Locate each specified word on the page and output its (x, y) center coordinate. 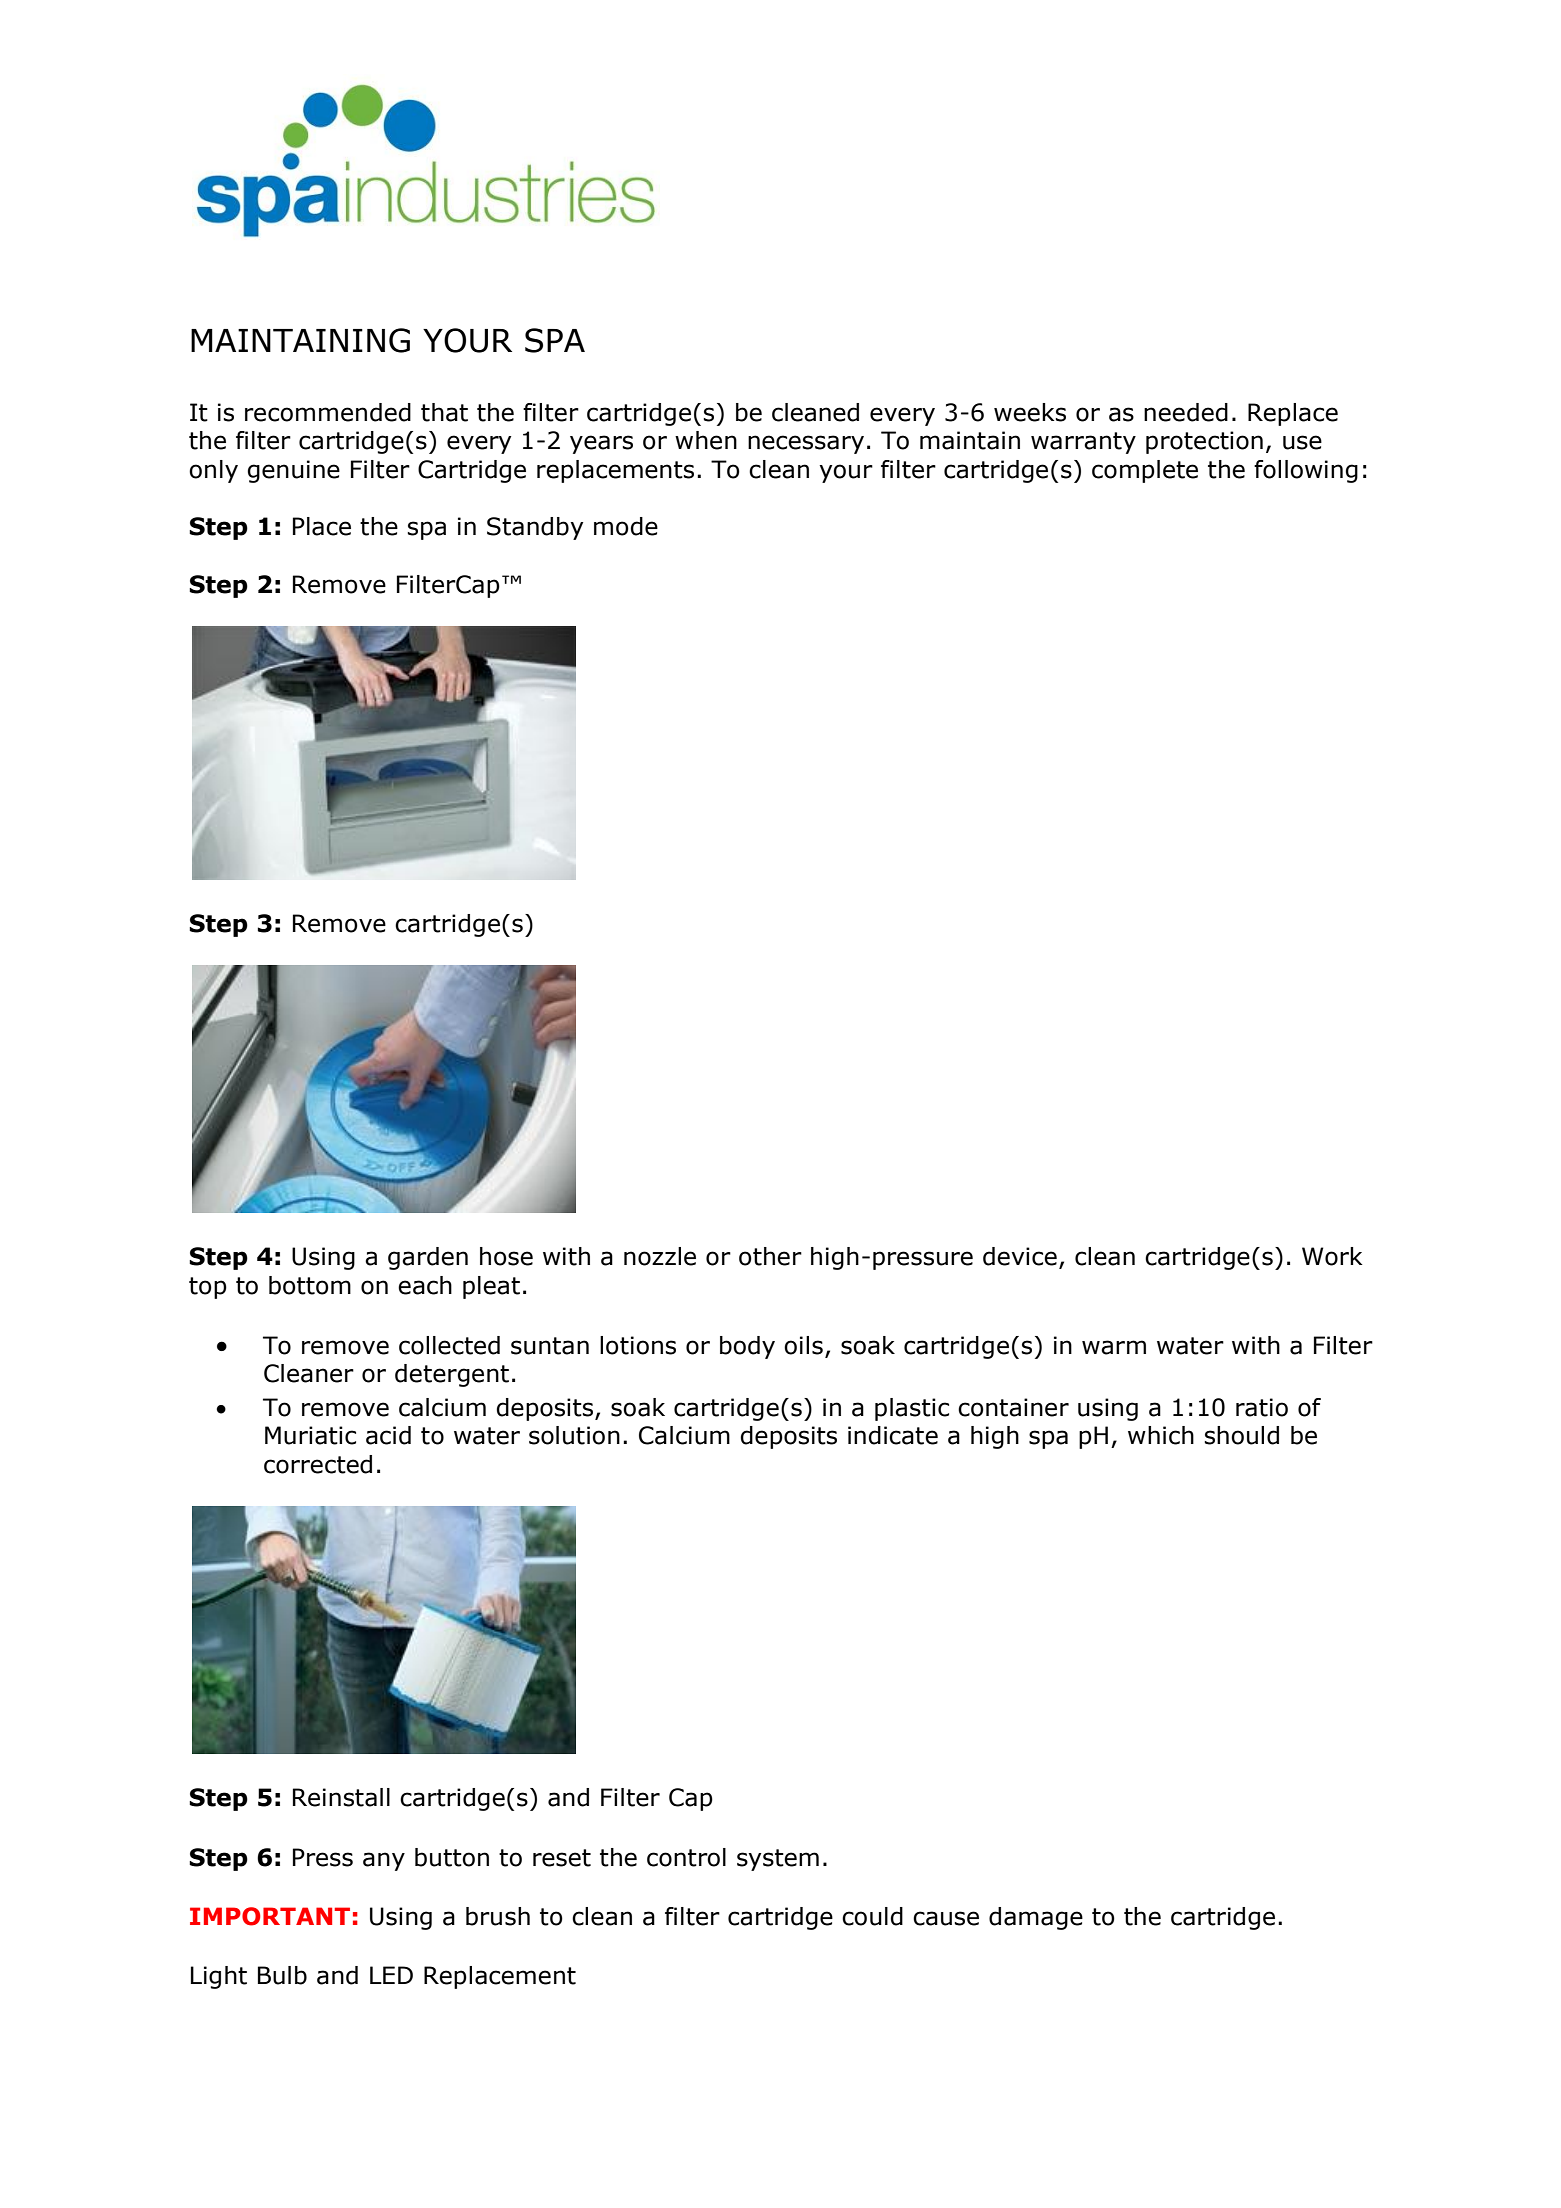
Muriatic (310, 1435)
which (1161, 1435)
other (770, 1256)
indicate (893, 1435)
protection (1204, 442)
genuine (293, 471)
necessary (806, 444)
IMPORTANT (270, 1916)
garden (428, 1258)
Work (1332, 1256)
